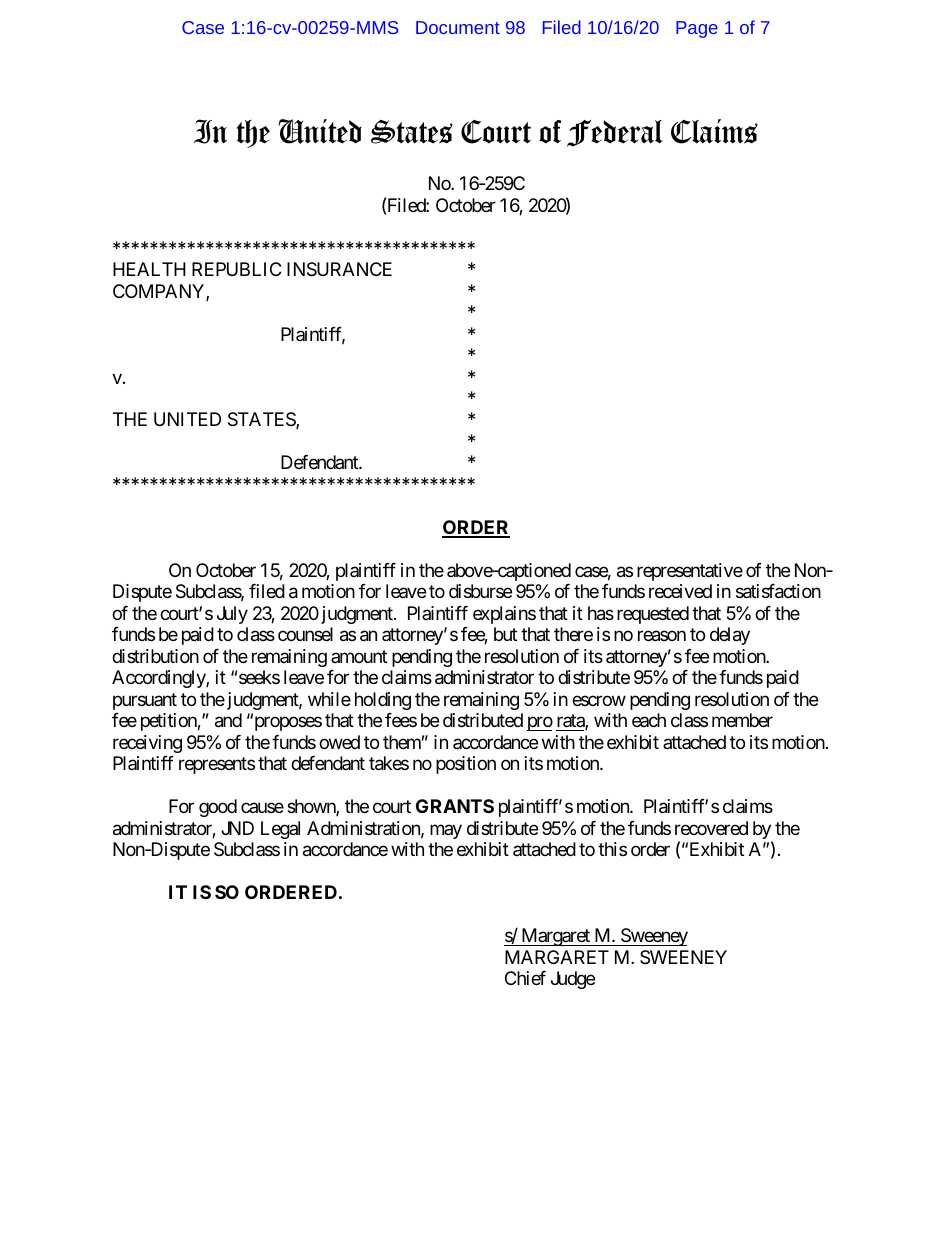 This page has width=952, height=1233. What do you see at coordinates (480, 591) in the page?
I see `disburse` at bounding box center [480, 591].
